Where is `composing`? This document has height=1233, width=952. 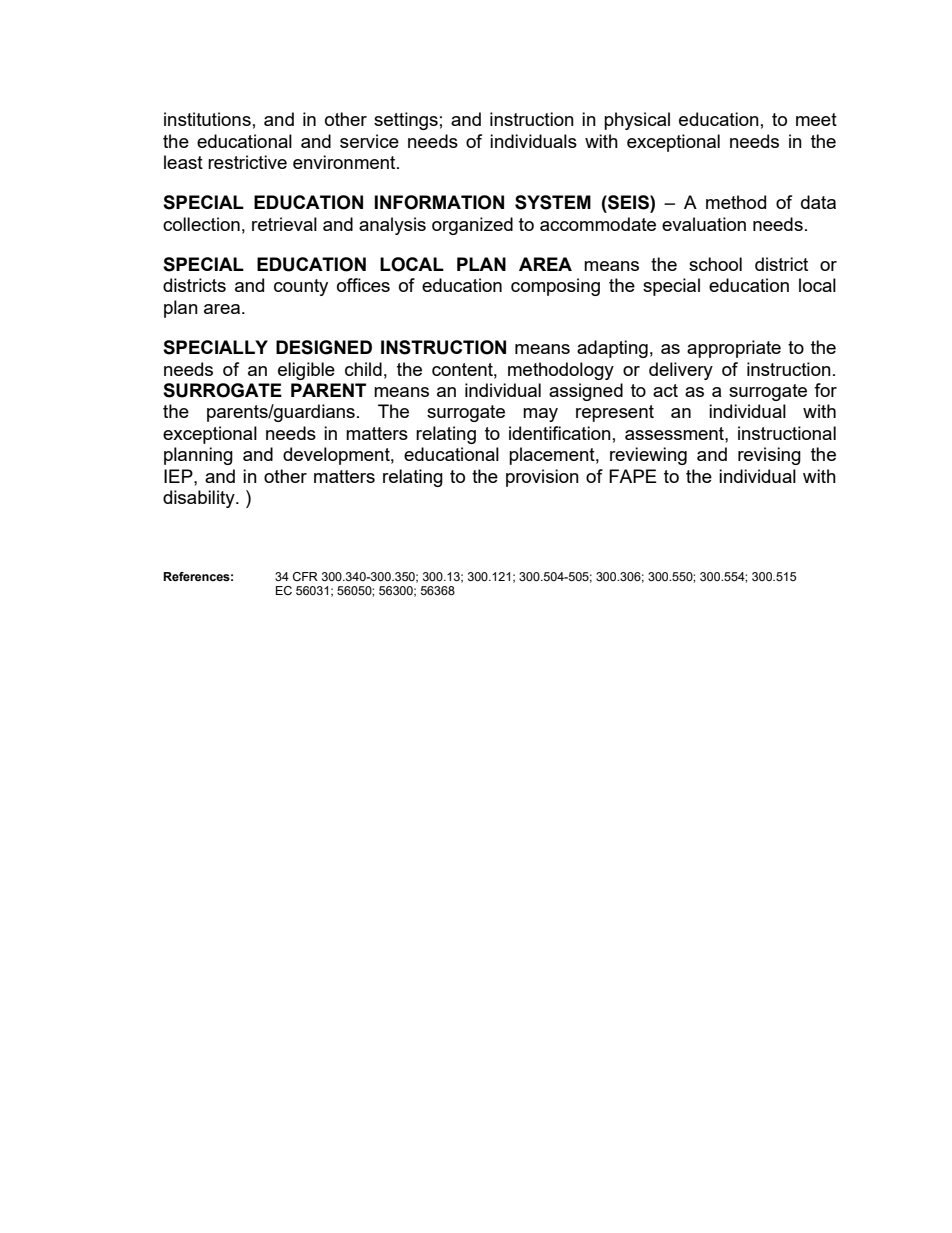 composing is located at coordinates (555, 287).
